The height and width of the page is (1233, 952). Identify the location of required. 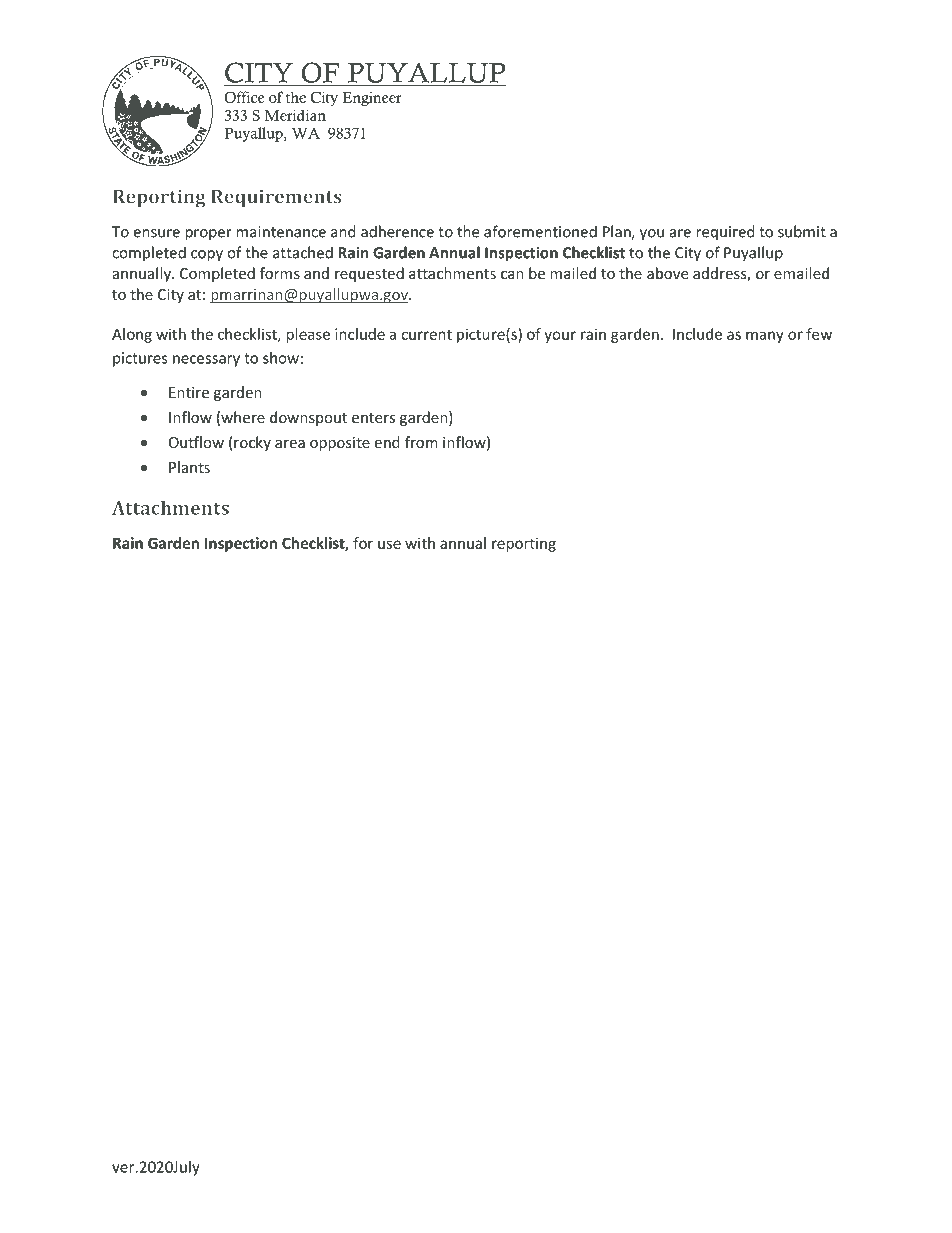
(725, 233).
